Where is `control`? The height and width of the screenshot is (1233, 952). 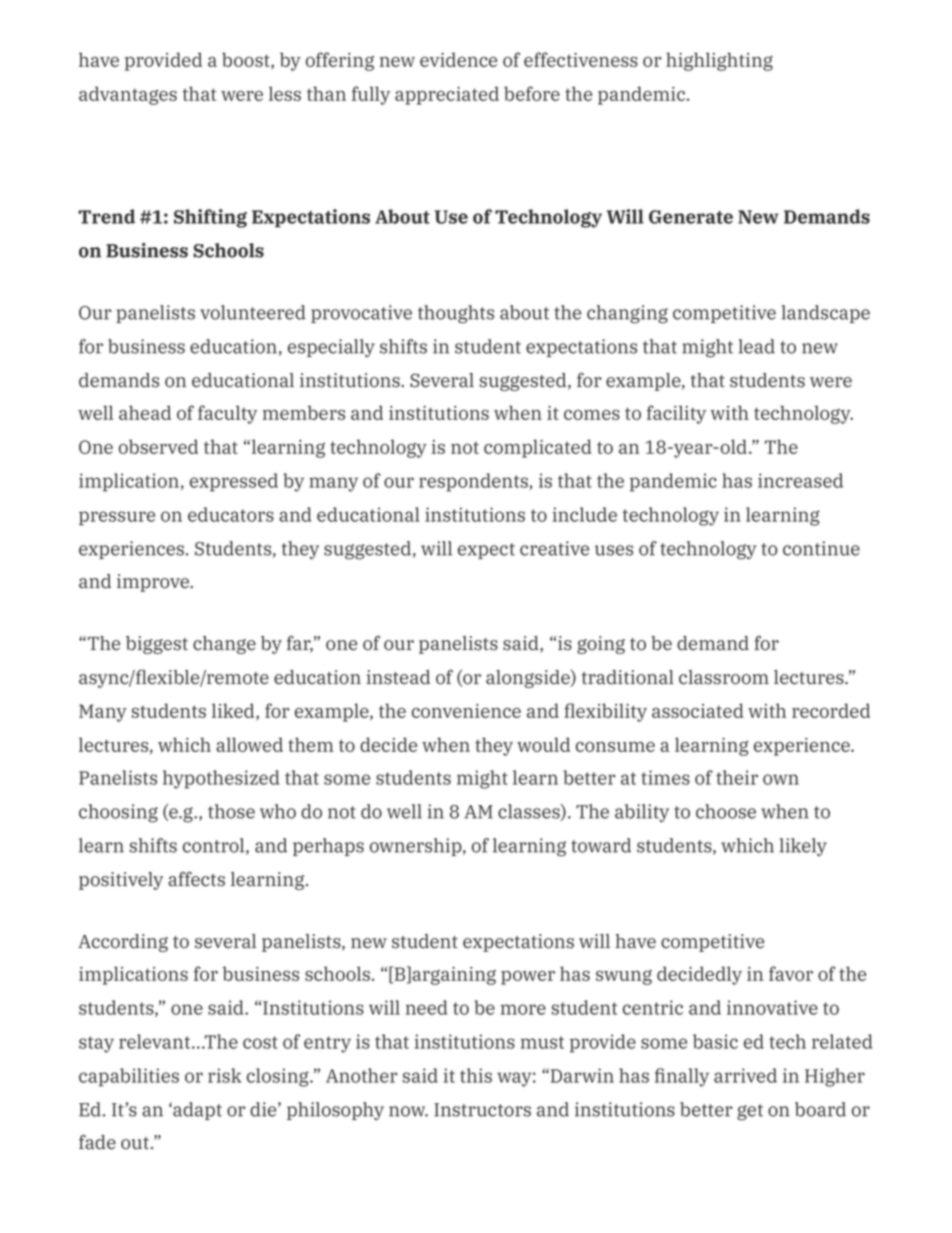
control is located at coordinates (215, 846).
